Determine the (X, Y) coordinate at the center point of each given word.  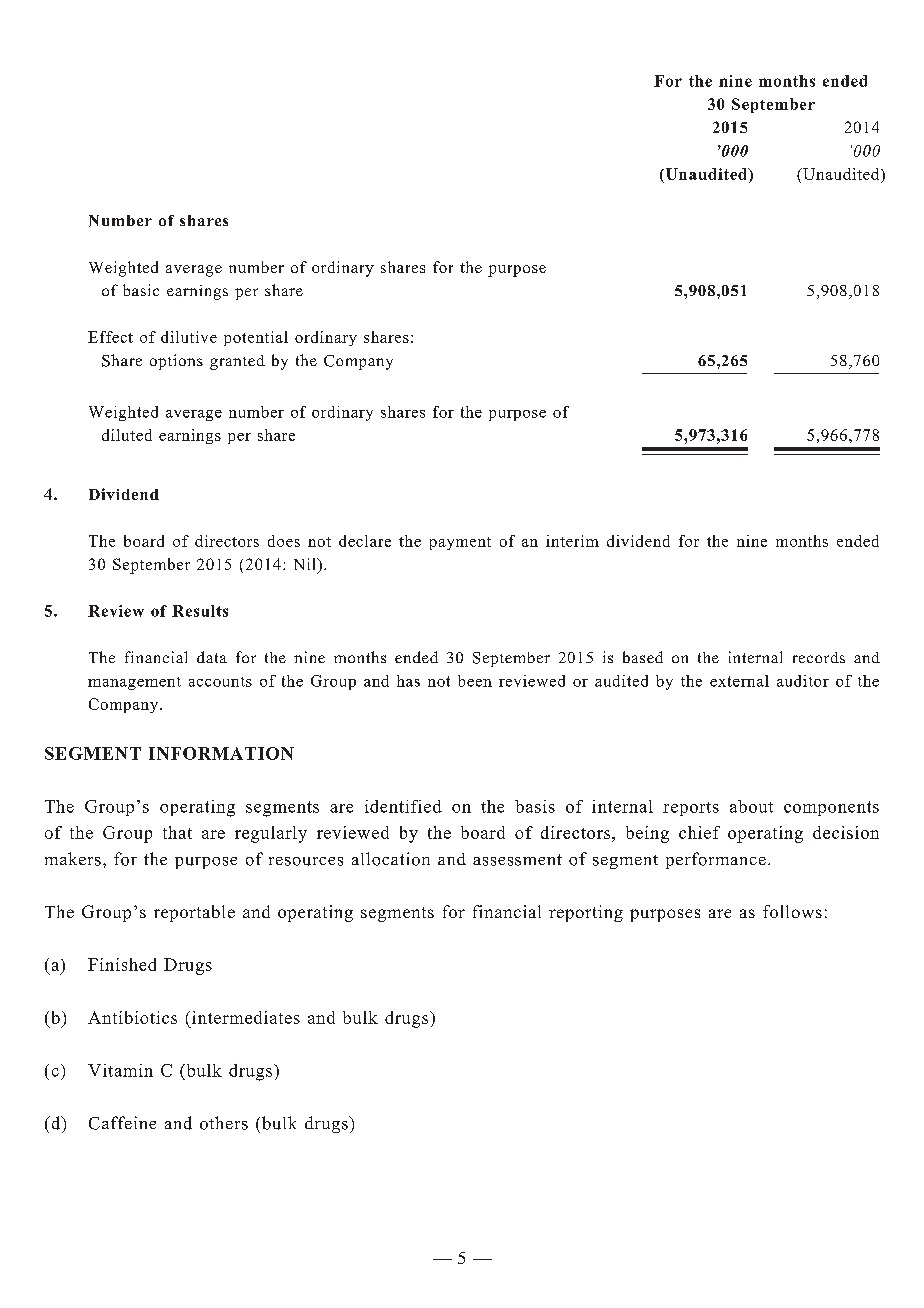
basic (141, 290)
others (224, 1123)
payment (460, 543)
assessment (517, 860)
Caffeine (122, 1123)
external (739, 681)
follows (792, 911)
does (284, 541)
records (819, 657)
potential (256, 338)
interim (572, 541)
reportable (194, 913)
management (134, 683)
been (475, 681)
